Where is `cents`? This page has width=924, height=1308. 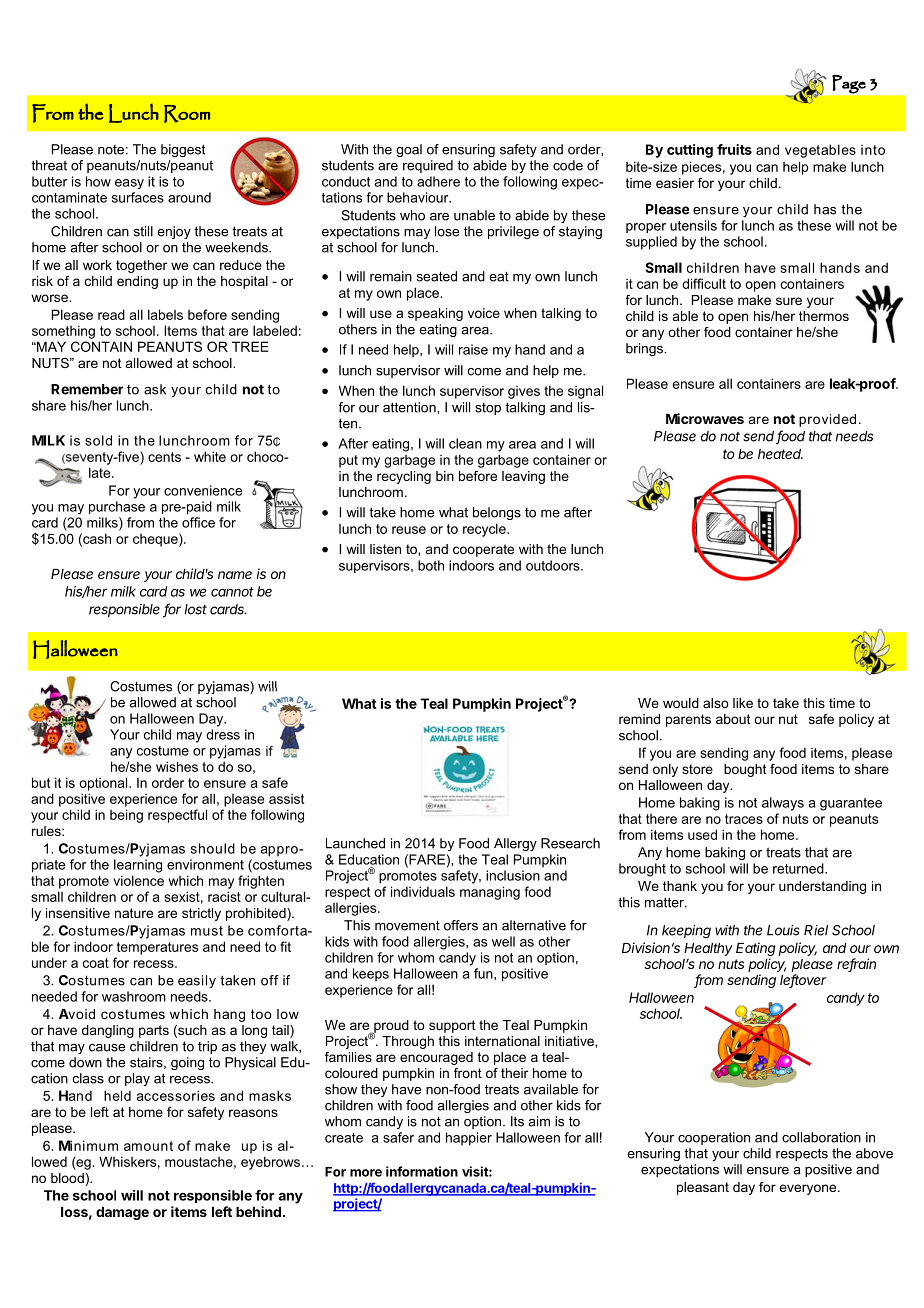 cents is located at coordinates (164, 457).
